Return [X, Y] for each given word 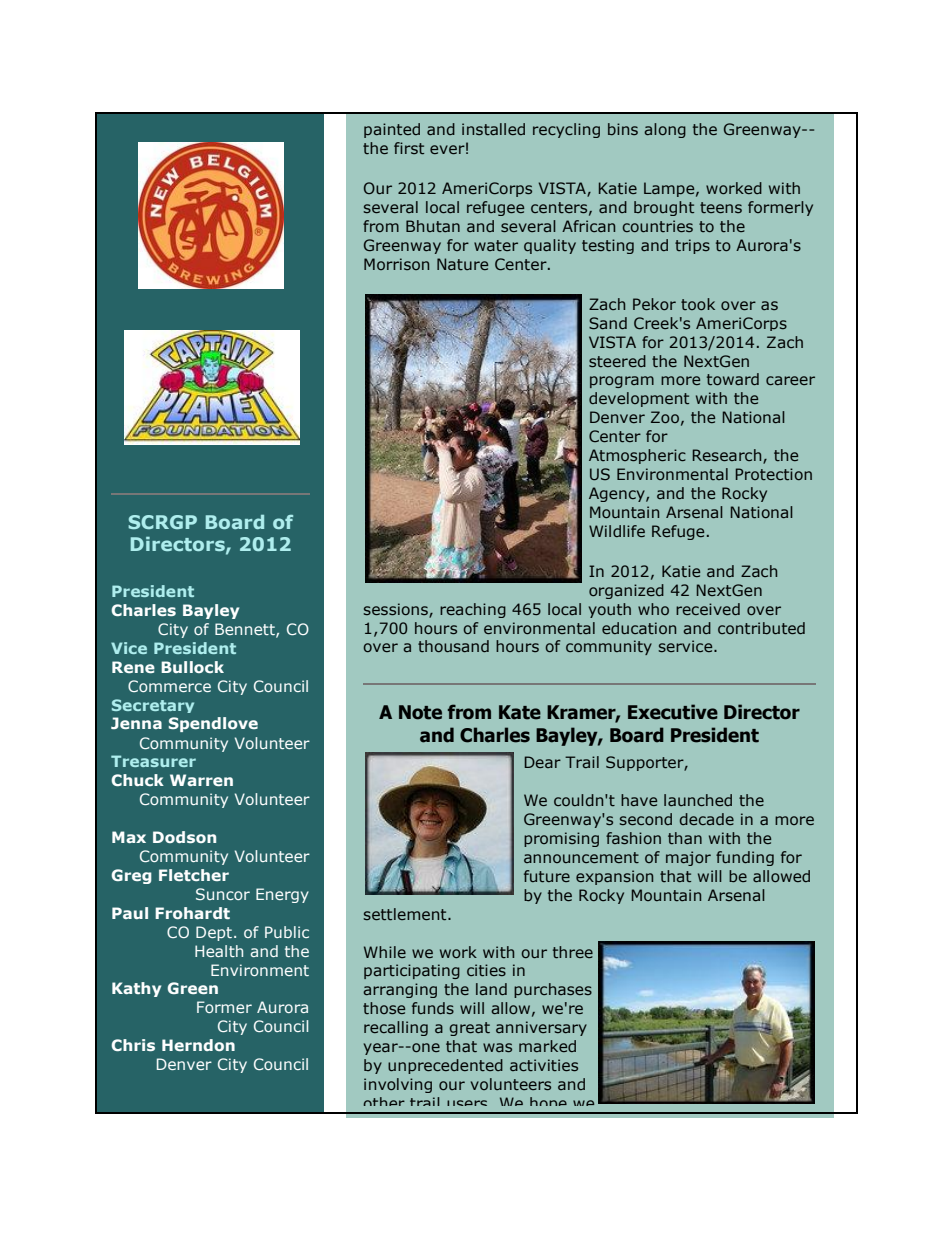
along [665, 130]
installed [493, 129]
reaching [473, 610]
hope [548, 1105]
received [708, 609]
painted [392, 130]
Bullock [192, 667]
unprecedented [445, 1066]
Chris [133, 1045]
